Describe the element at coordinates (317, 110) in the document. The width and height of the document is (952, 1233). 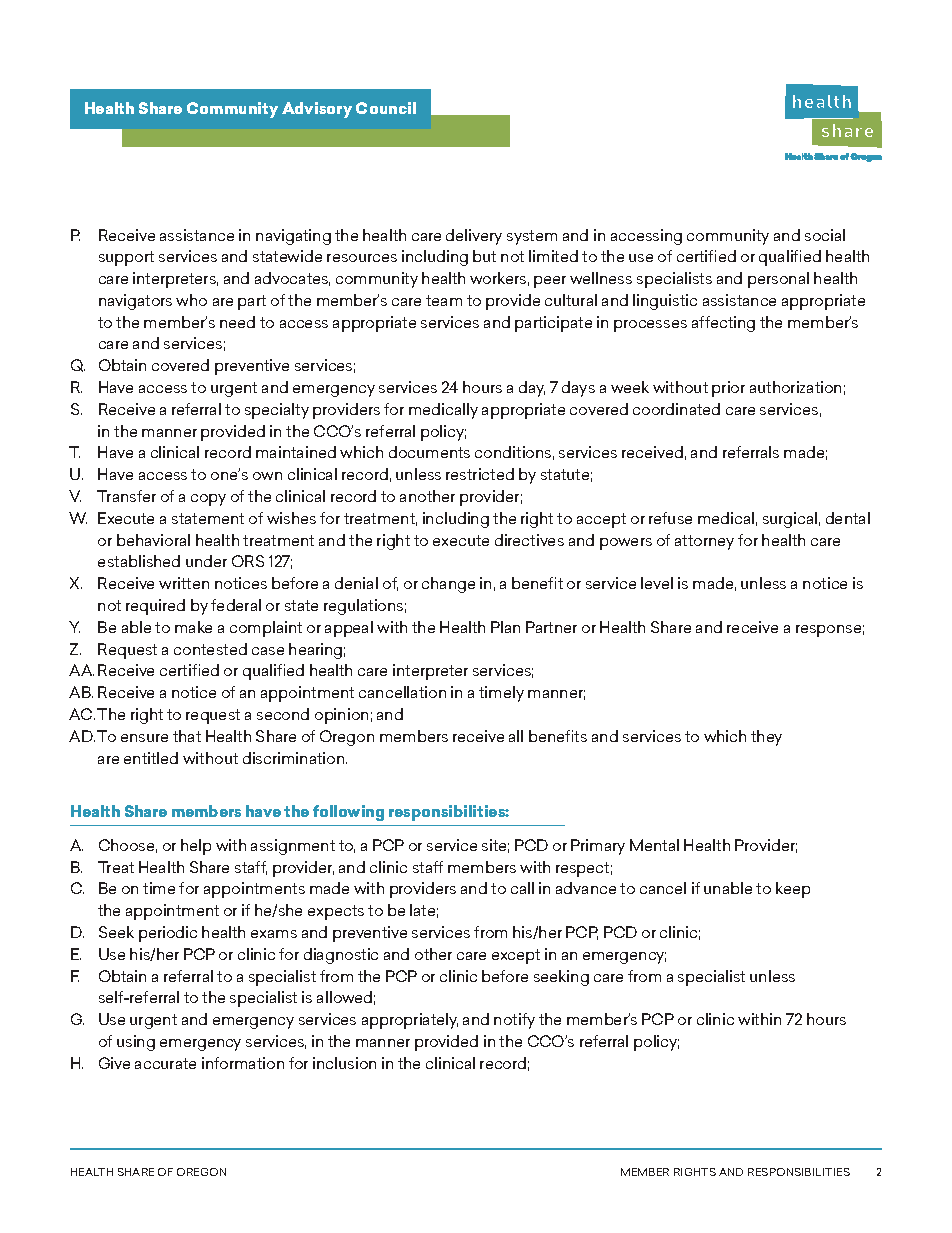
I see `Advisory` at that location.
